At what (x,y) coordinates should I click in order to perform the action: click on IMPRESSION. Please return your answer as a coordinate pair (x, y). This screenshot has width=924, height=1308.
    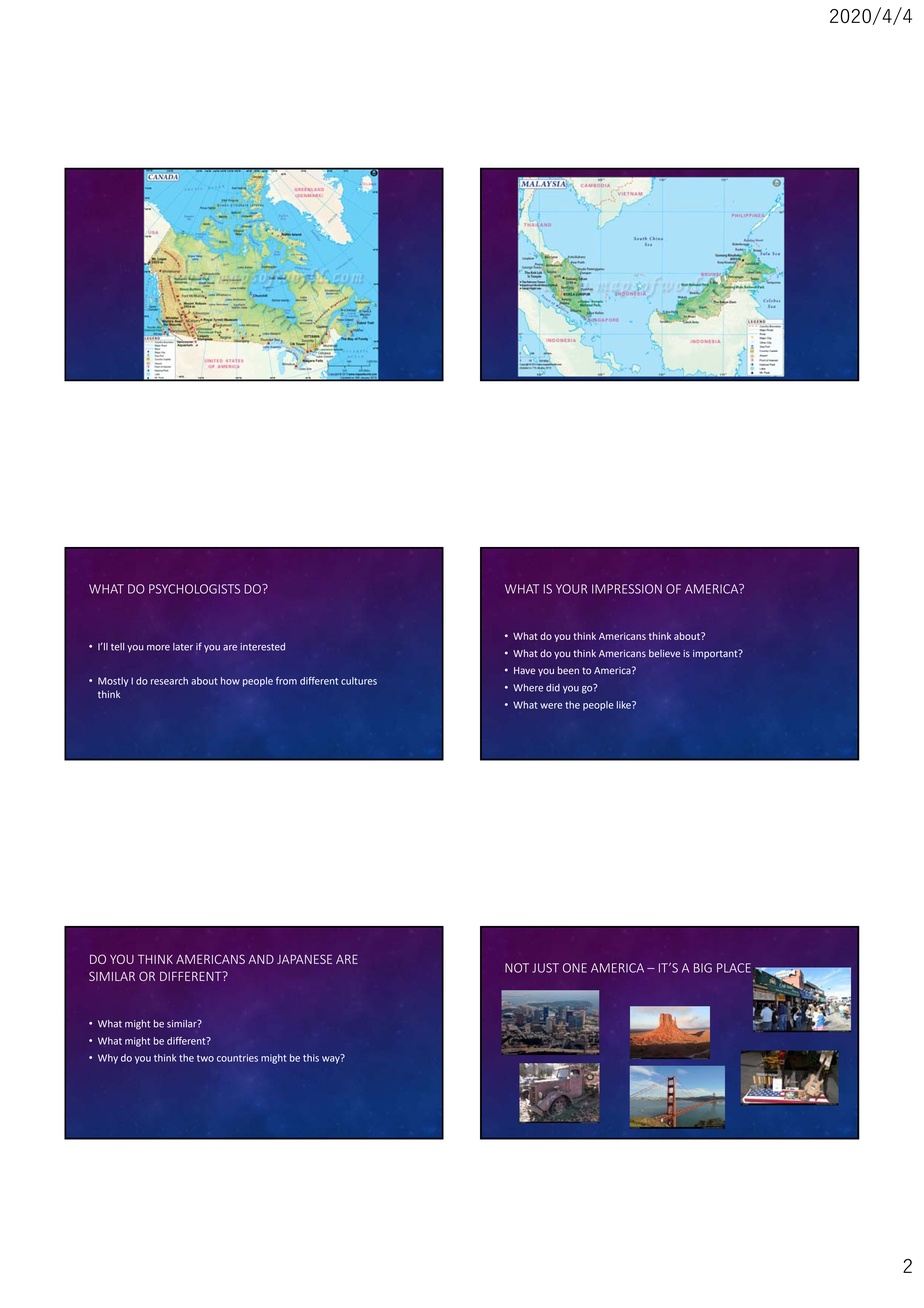
    Looking at the image, I should click on (627, 589).
